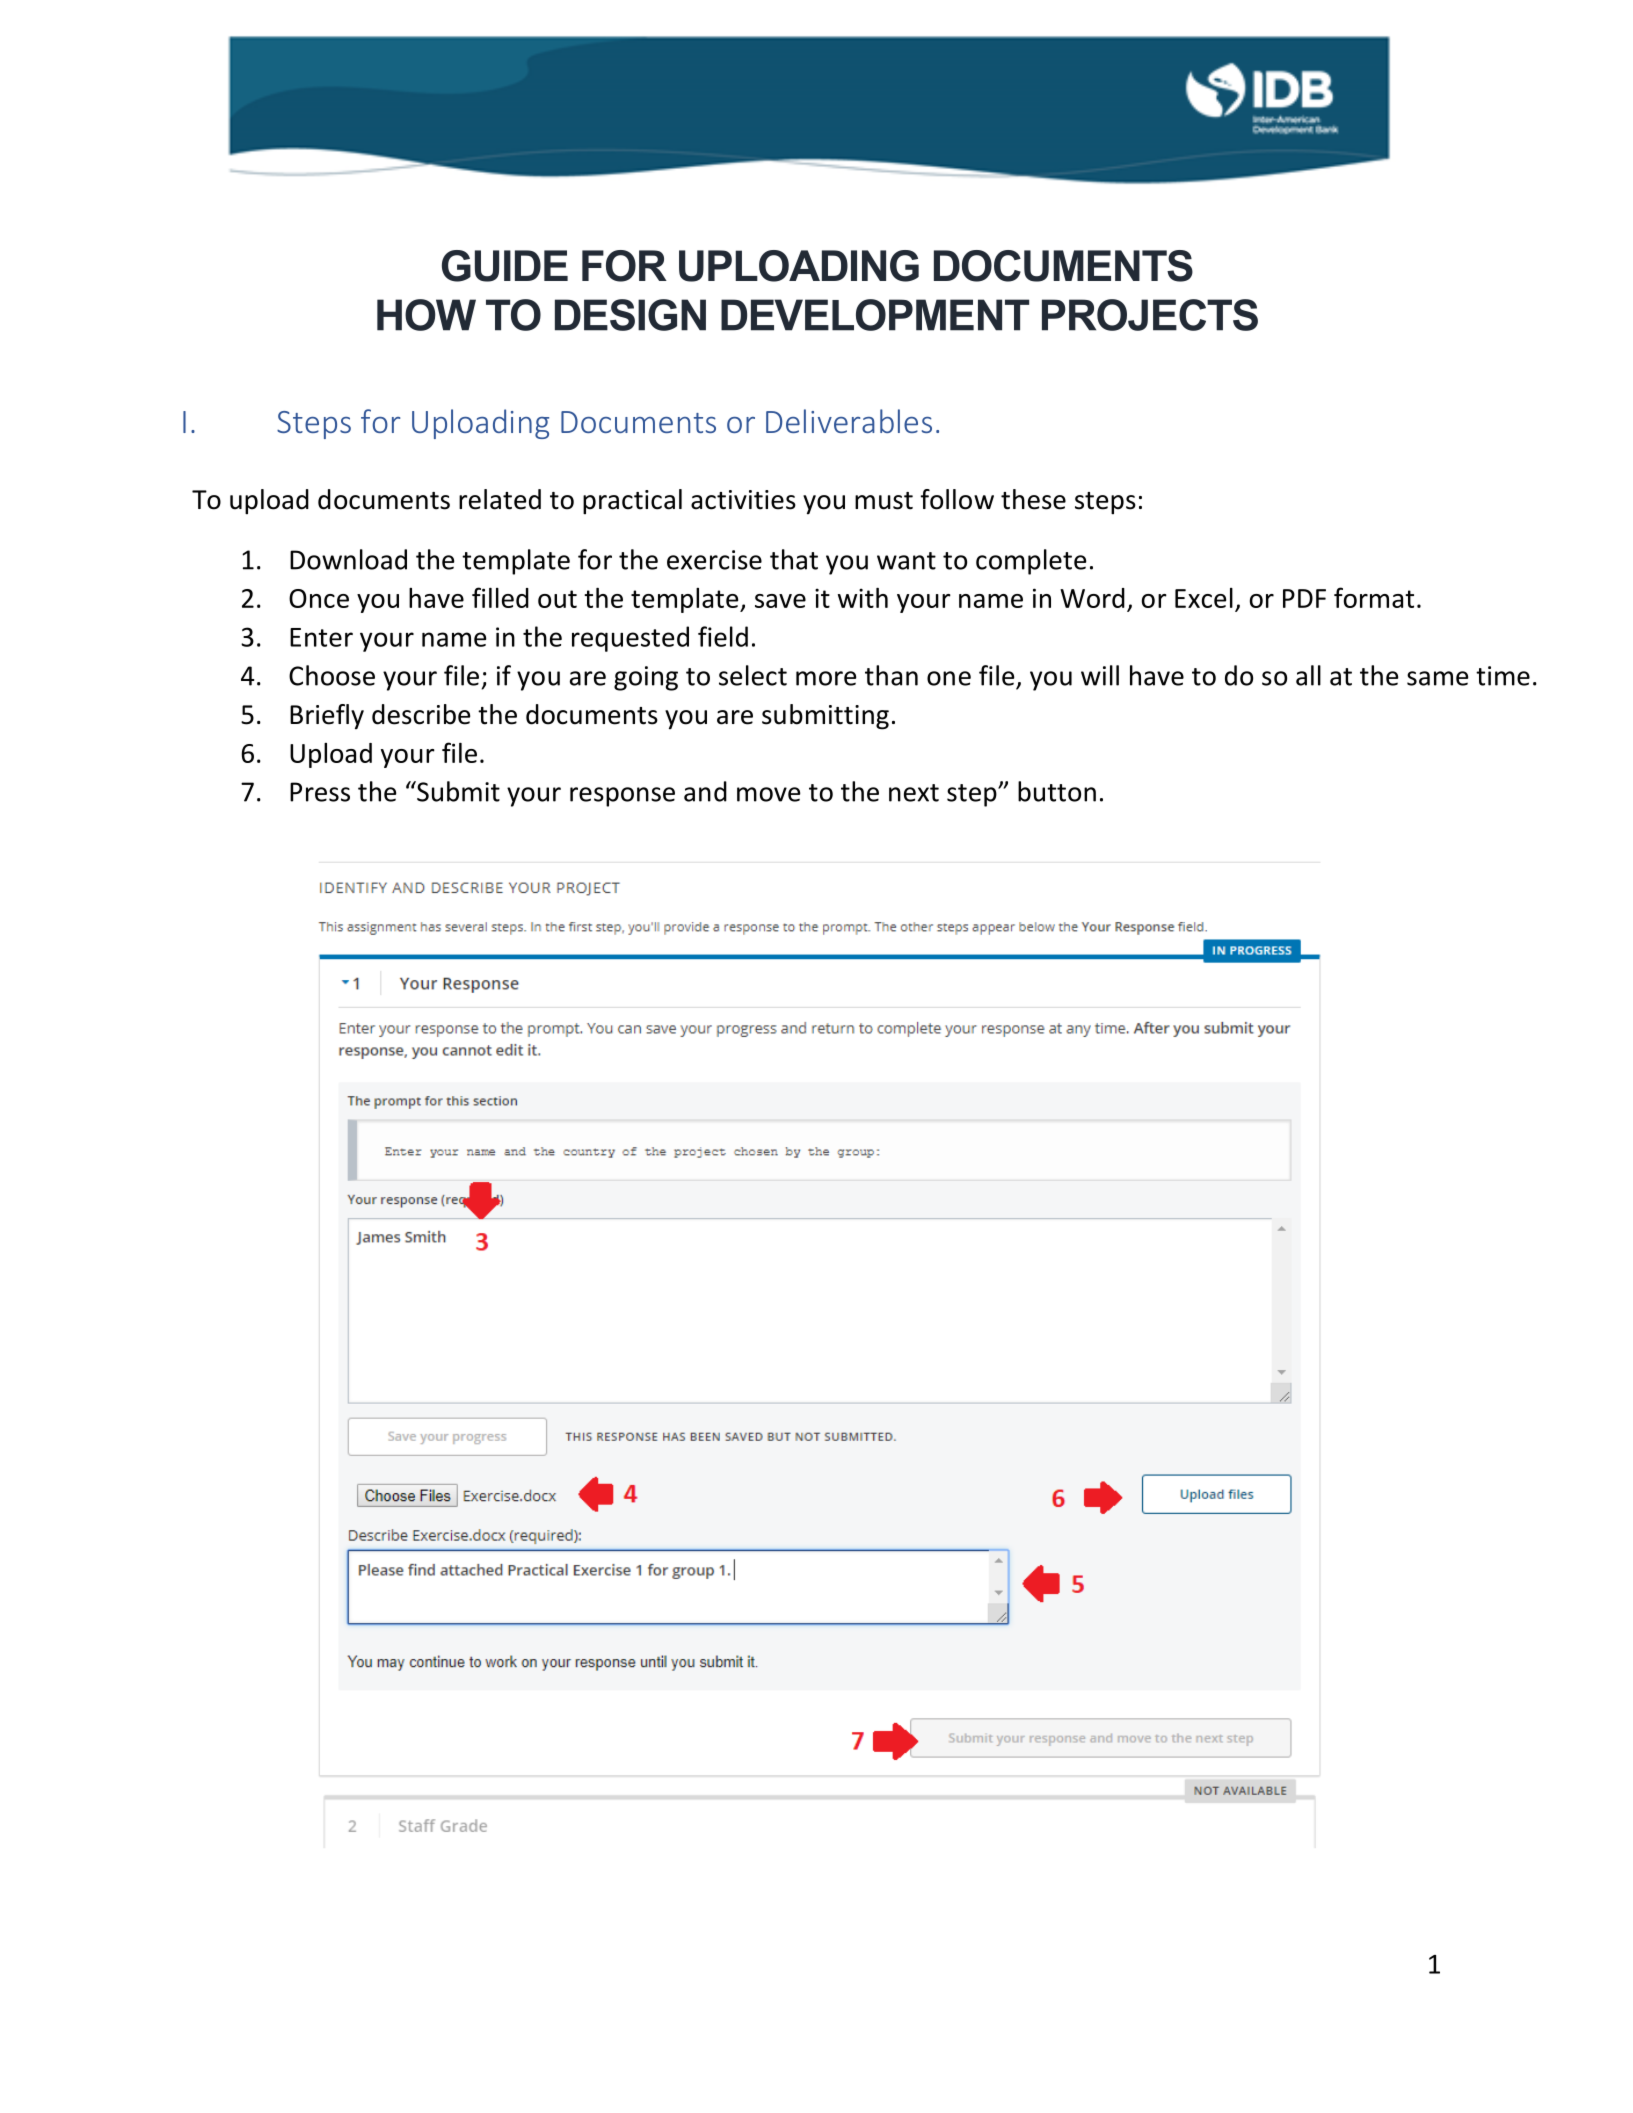 This screenshot has width=1633, height=2113. What do you see at coordinates (914, 793) in the screenshot?
I see `next` at bounding box center [914, 793].
